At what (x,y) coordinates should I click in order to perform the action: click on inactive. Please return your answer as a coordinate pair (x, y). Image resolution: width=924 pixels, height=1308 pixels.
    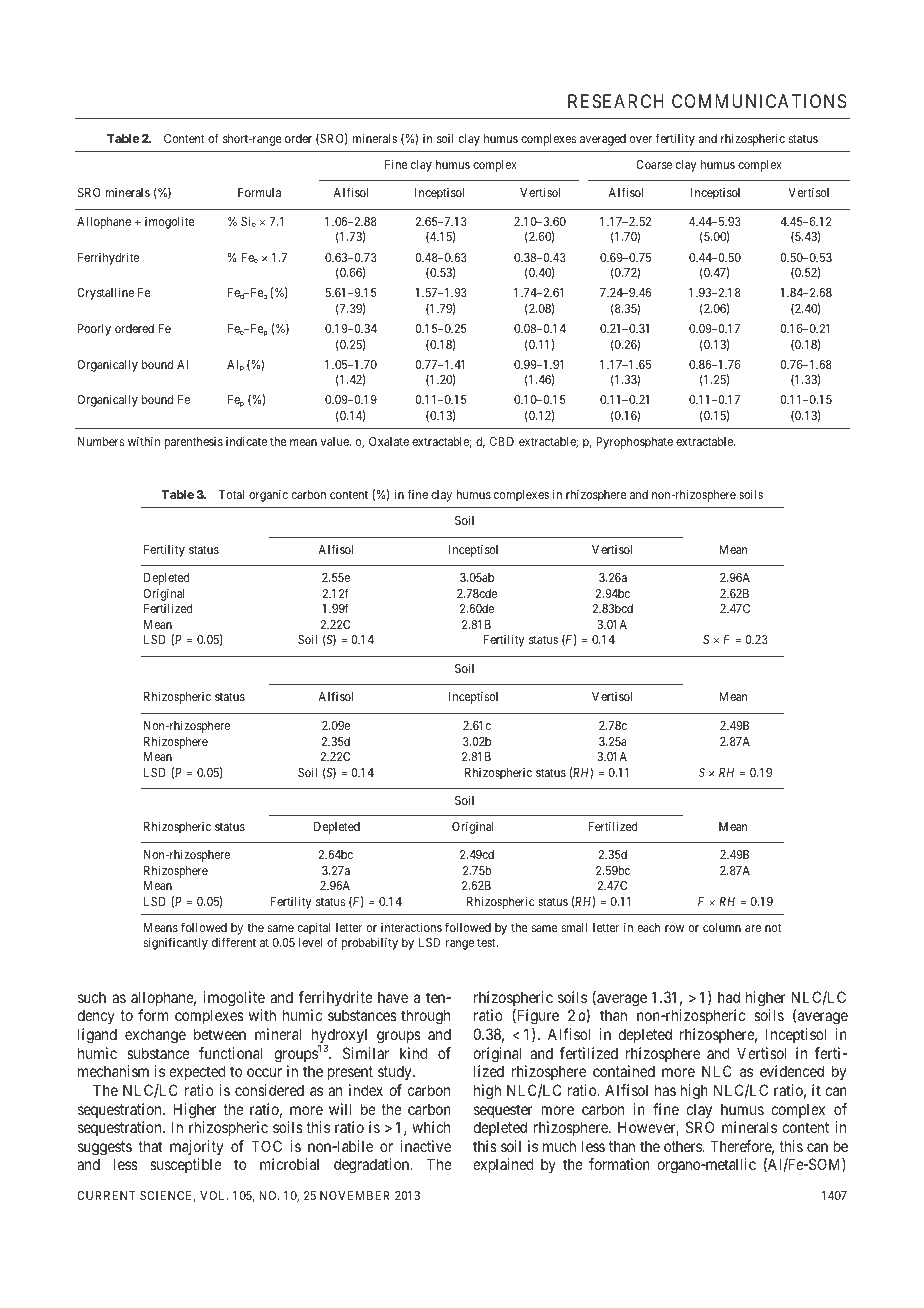
    Looking at the image, I should click on (426, 1146).
